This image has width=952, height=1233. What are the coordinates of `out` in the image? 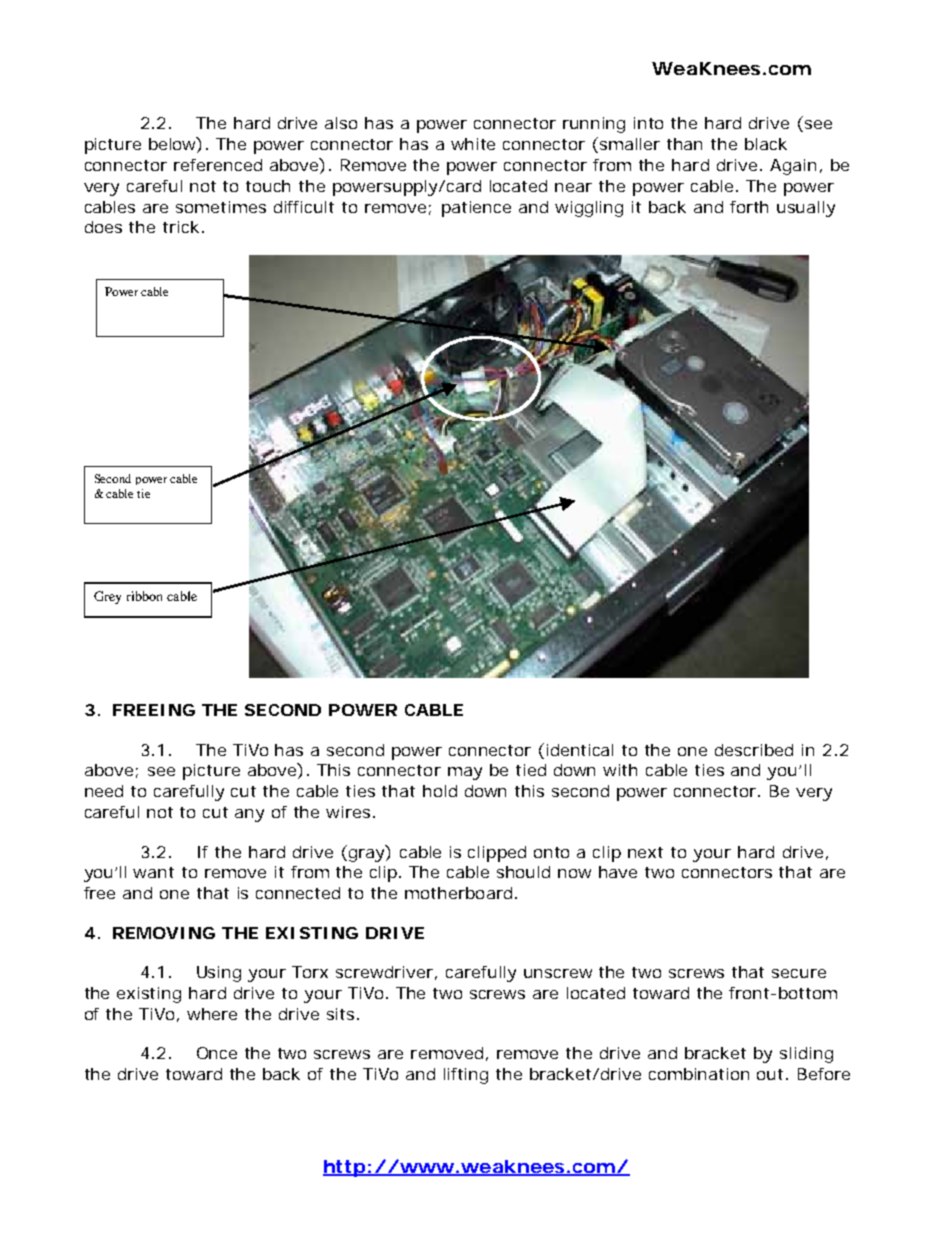 It's located at (772, 1074).
